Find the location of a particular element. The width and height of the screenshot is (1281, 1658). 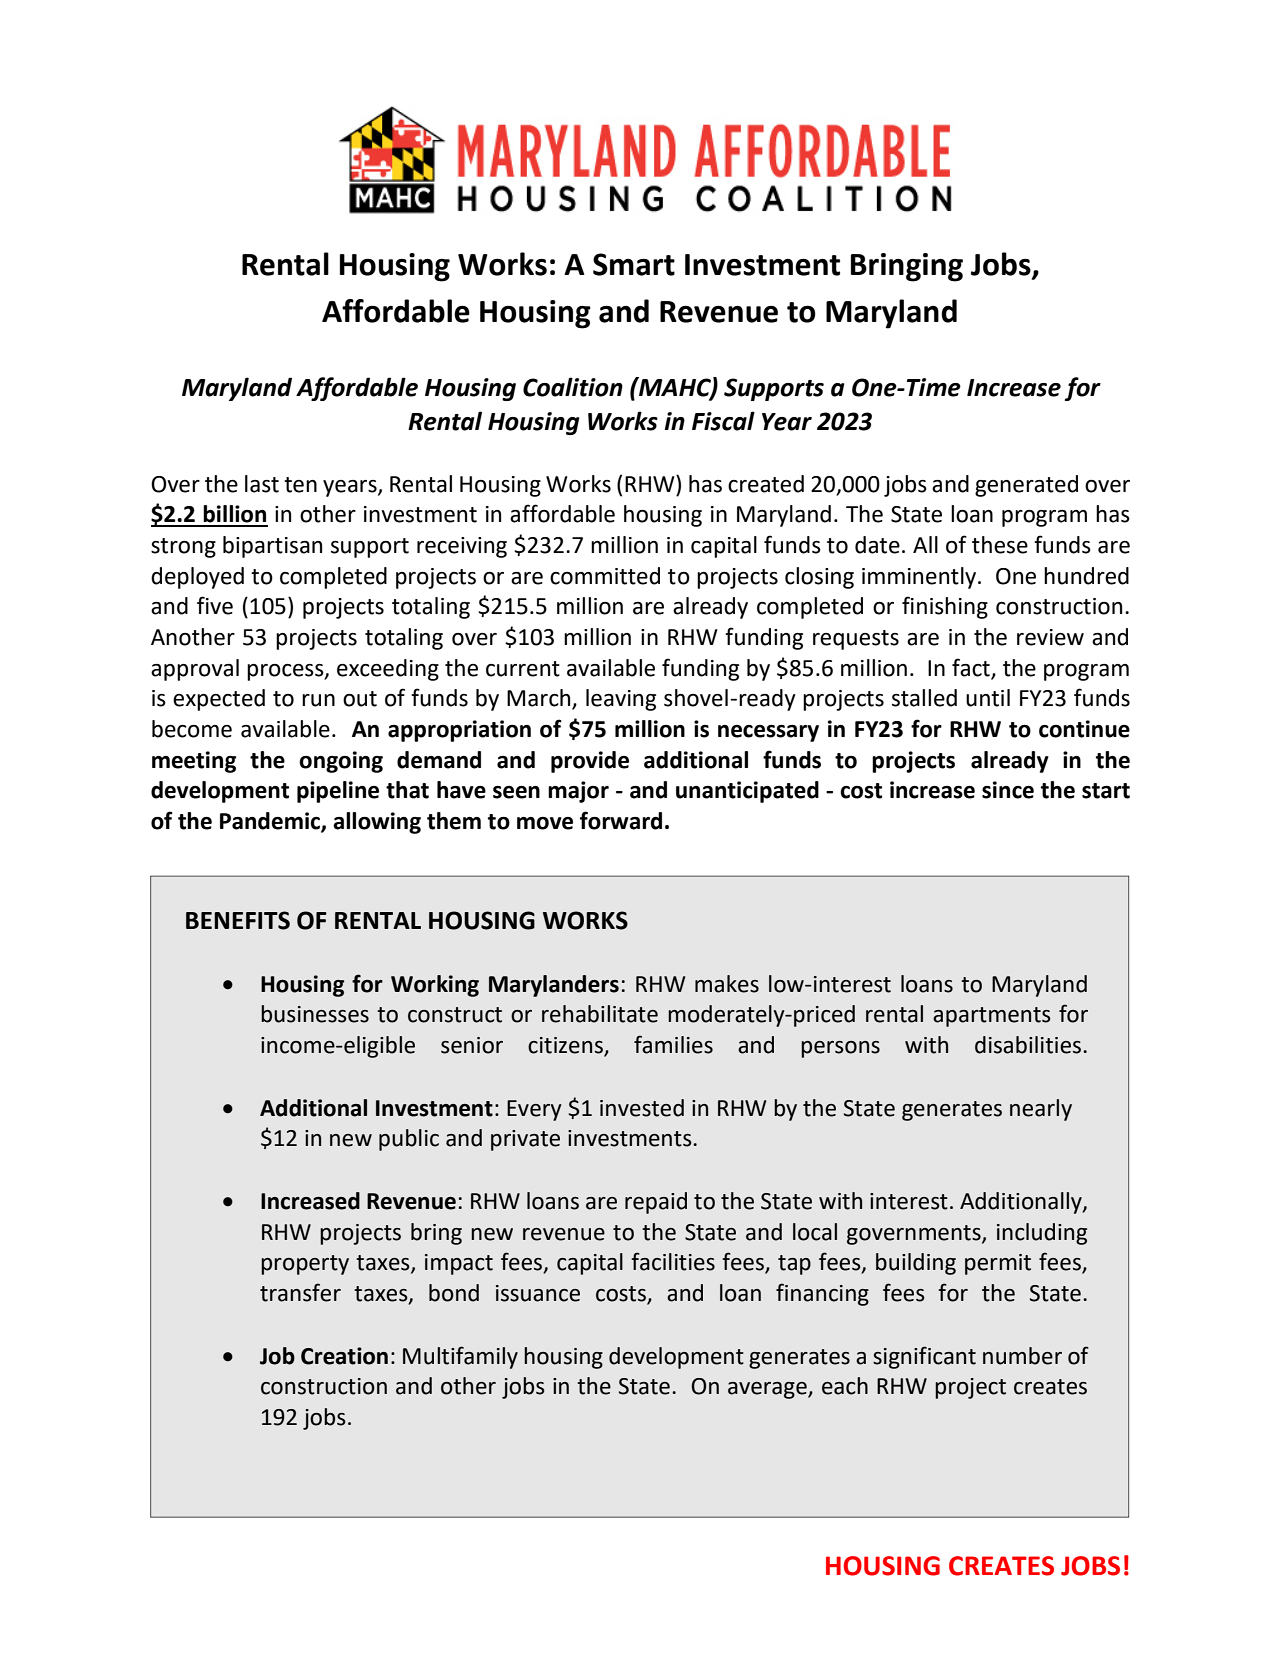

since is located at coordinates (1008, 790).
